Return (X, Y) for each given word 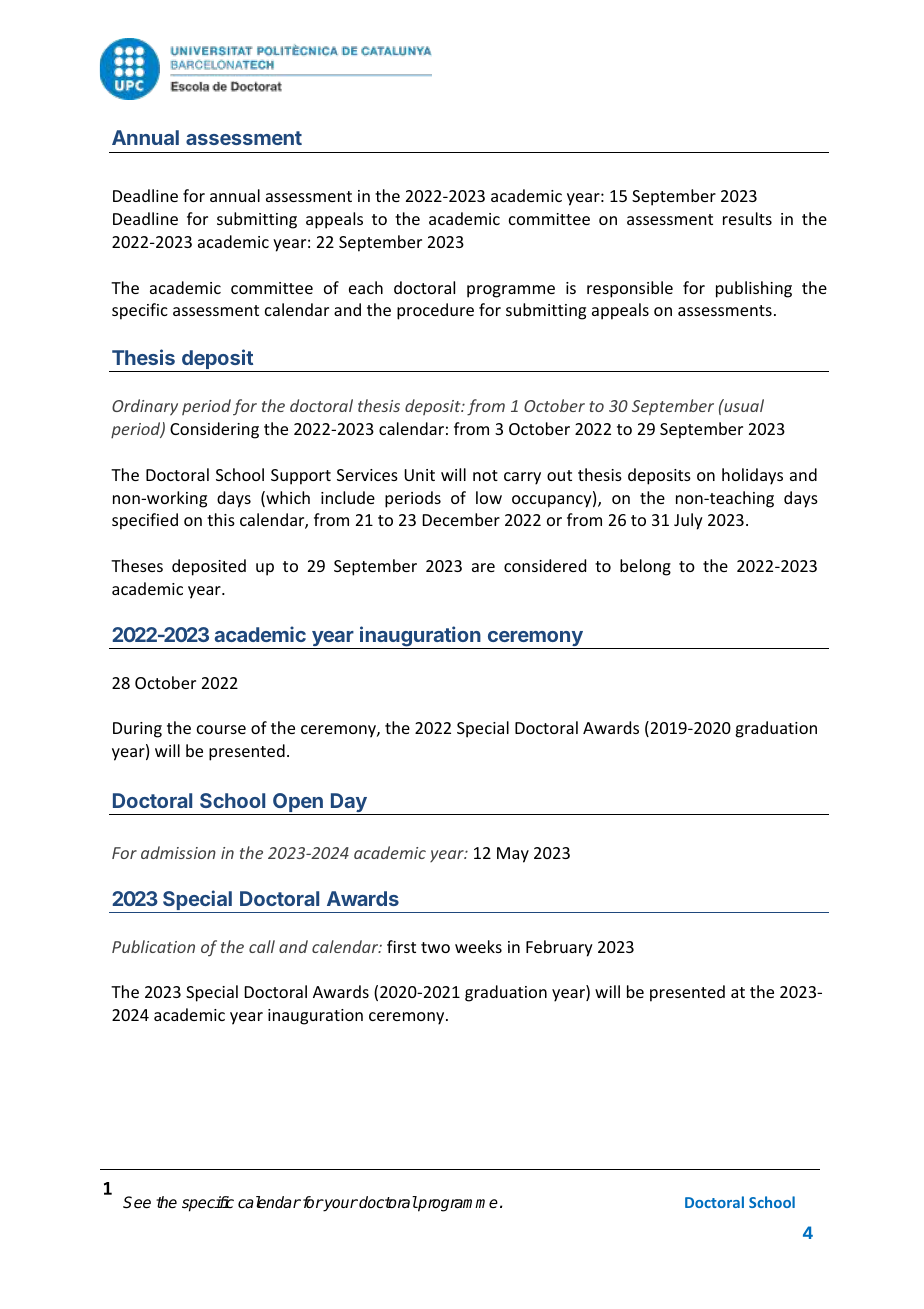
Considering (214, 430)
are (483, 567)
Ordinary (145, 407)
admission (178, 852)
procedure (435, 311)
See (137, 1202)
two (435, 947)
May (513, 855)
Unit (419, 475)
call (262, 946)
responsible (630, 289)
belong (645, 567)
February (559, 948)
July (688, 521)
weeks (478, 946)
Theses (137, 565)
